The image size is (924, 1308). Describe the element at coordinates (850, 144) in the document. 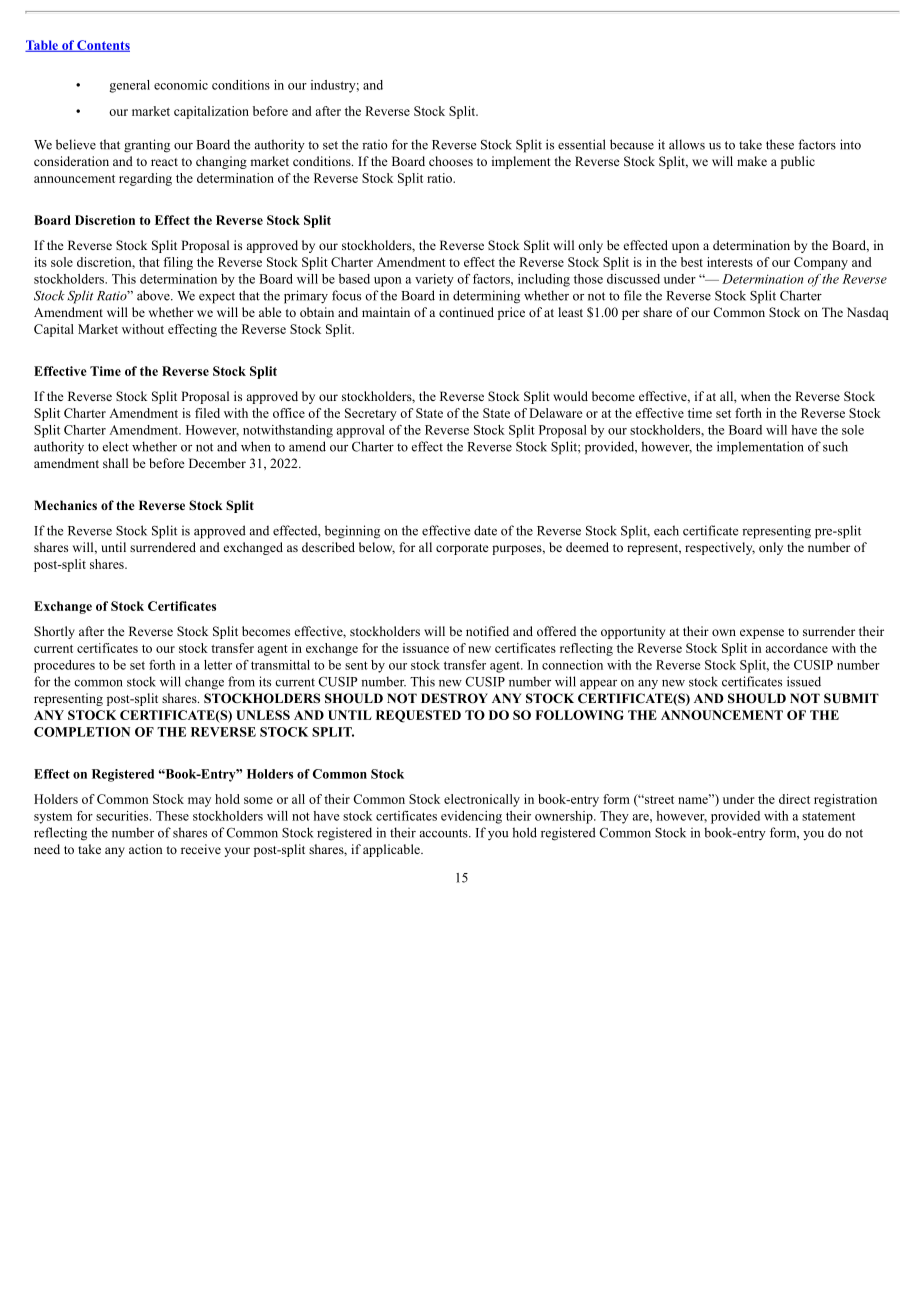

I see `into` at that location.
